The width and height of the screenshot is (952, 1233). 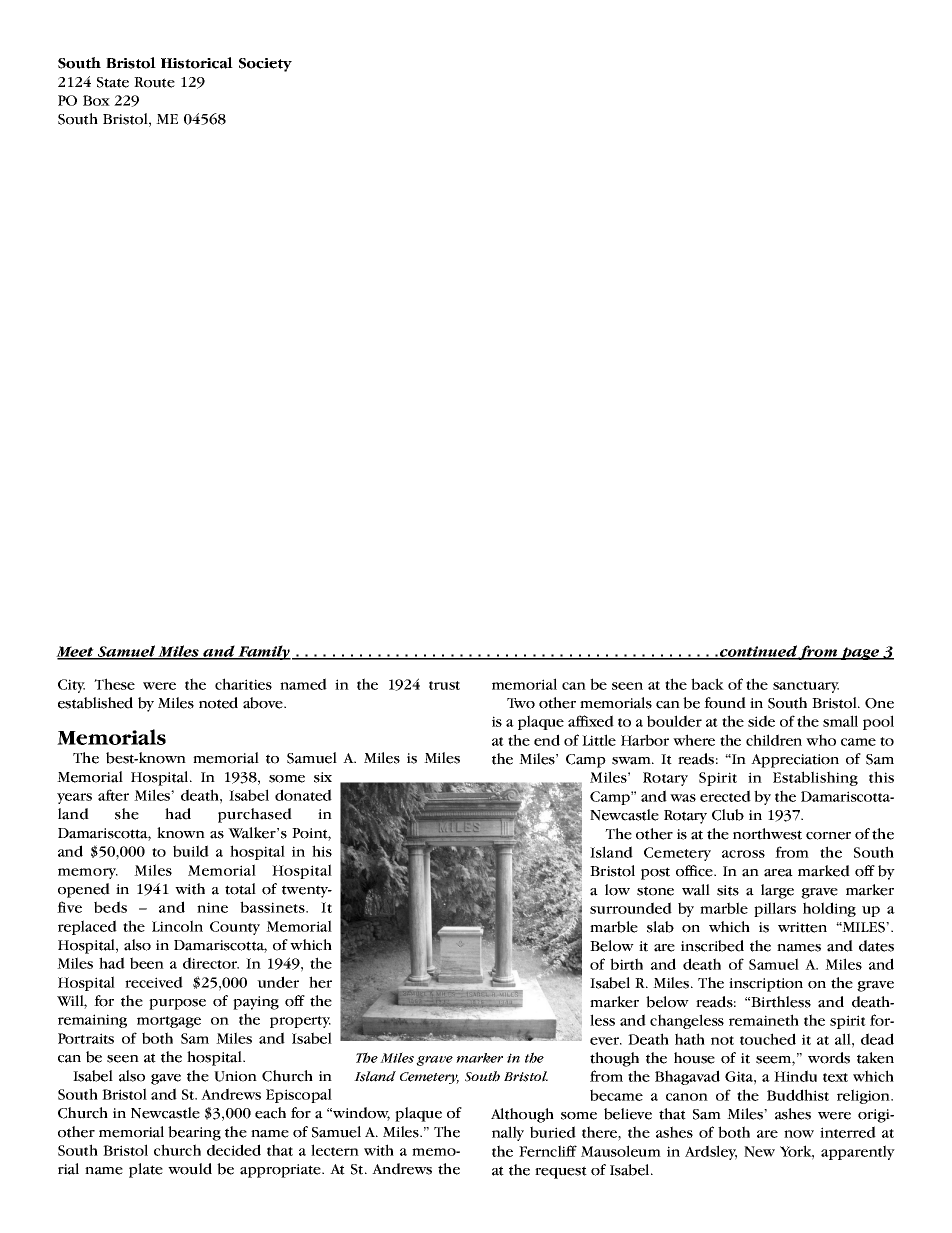 I want to click on page, so click(x=860, y=653).
